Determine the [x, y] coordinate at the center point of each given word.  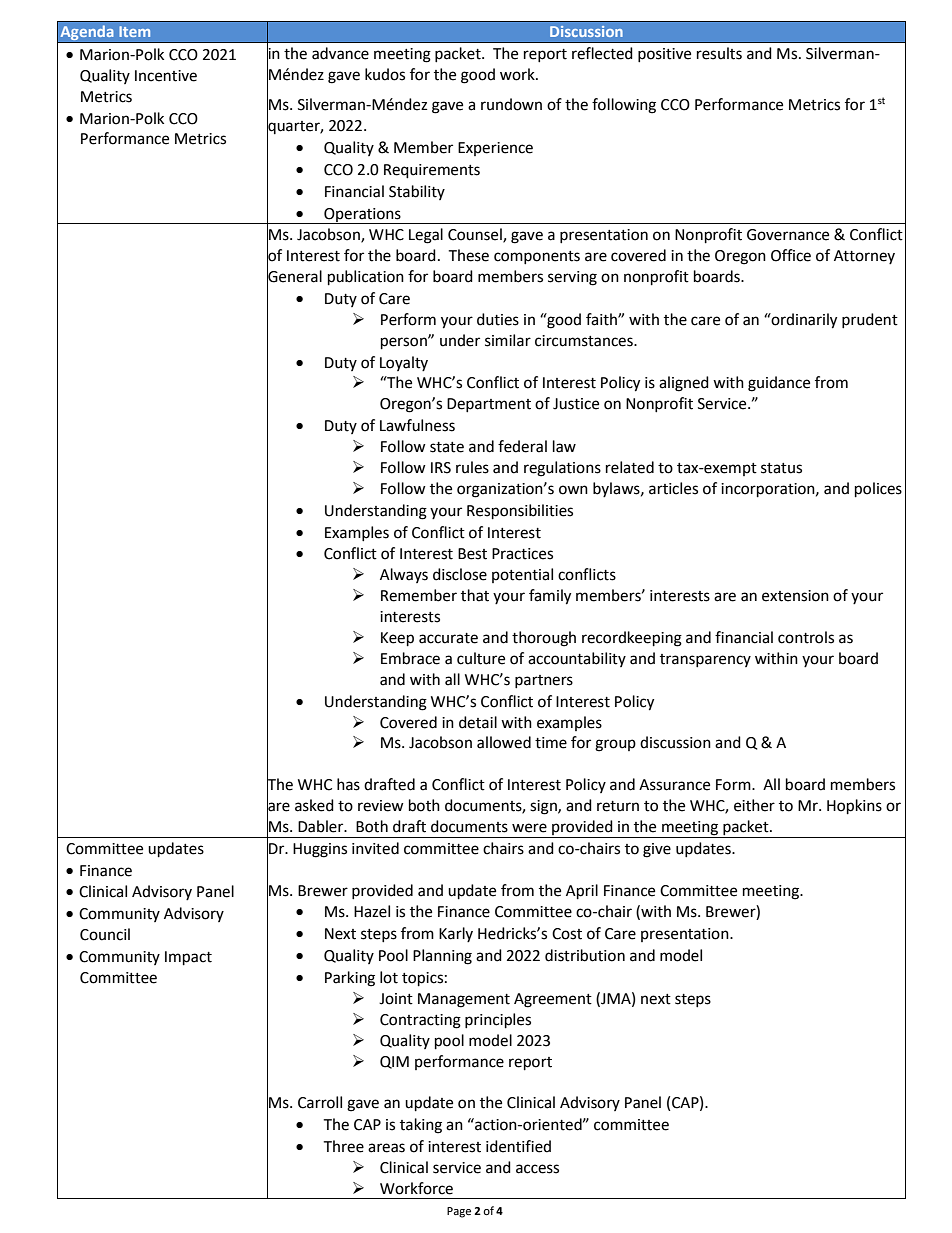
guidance [779, 384]
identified [518, 1146]
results [719, 53]
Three [343, 1146]
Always [404, 575]
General [294, 276]
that [475, 595]
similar [508, 340]
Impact [188, 958]
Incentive [166, 76]
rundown [511, 104]
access [537, 1169]
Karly [456, 934]
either [754, 805]
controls [806, 637]
